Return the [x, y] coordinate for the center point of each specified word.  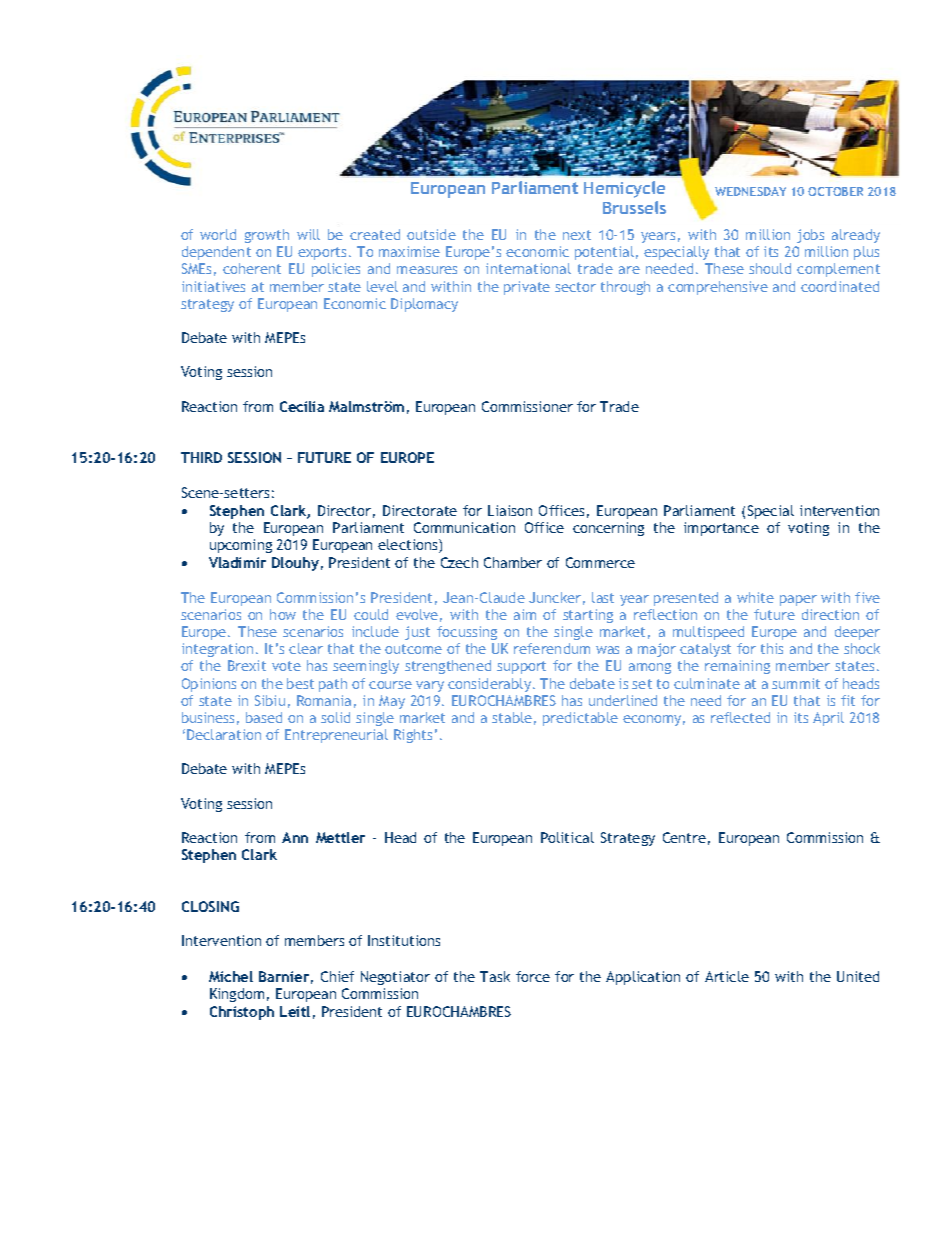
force [533, 976]
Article [727, 976]
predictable [580, 719]
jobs [810, 236]
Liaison [510, 510]
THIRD [201, 457]
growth [267, 236]
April [828, 719]
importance [721, 529]
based [264, 717]
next [577, 235]
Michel [231, 976]
